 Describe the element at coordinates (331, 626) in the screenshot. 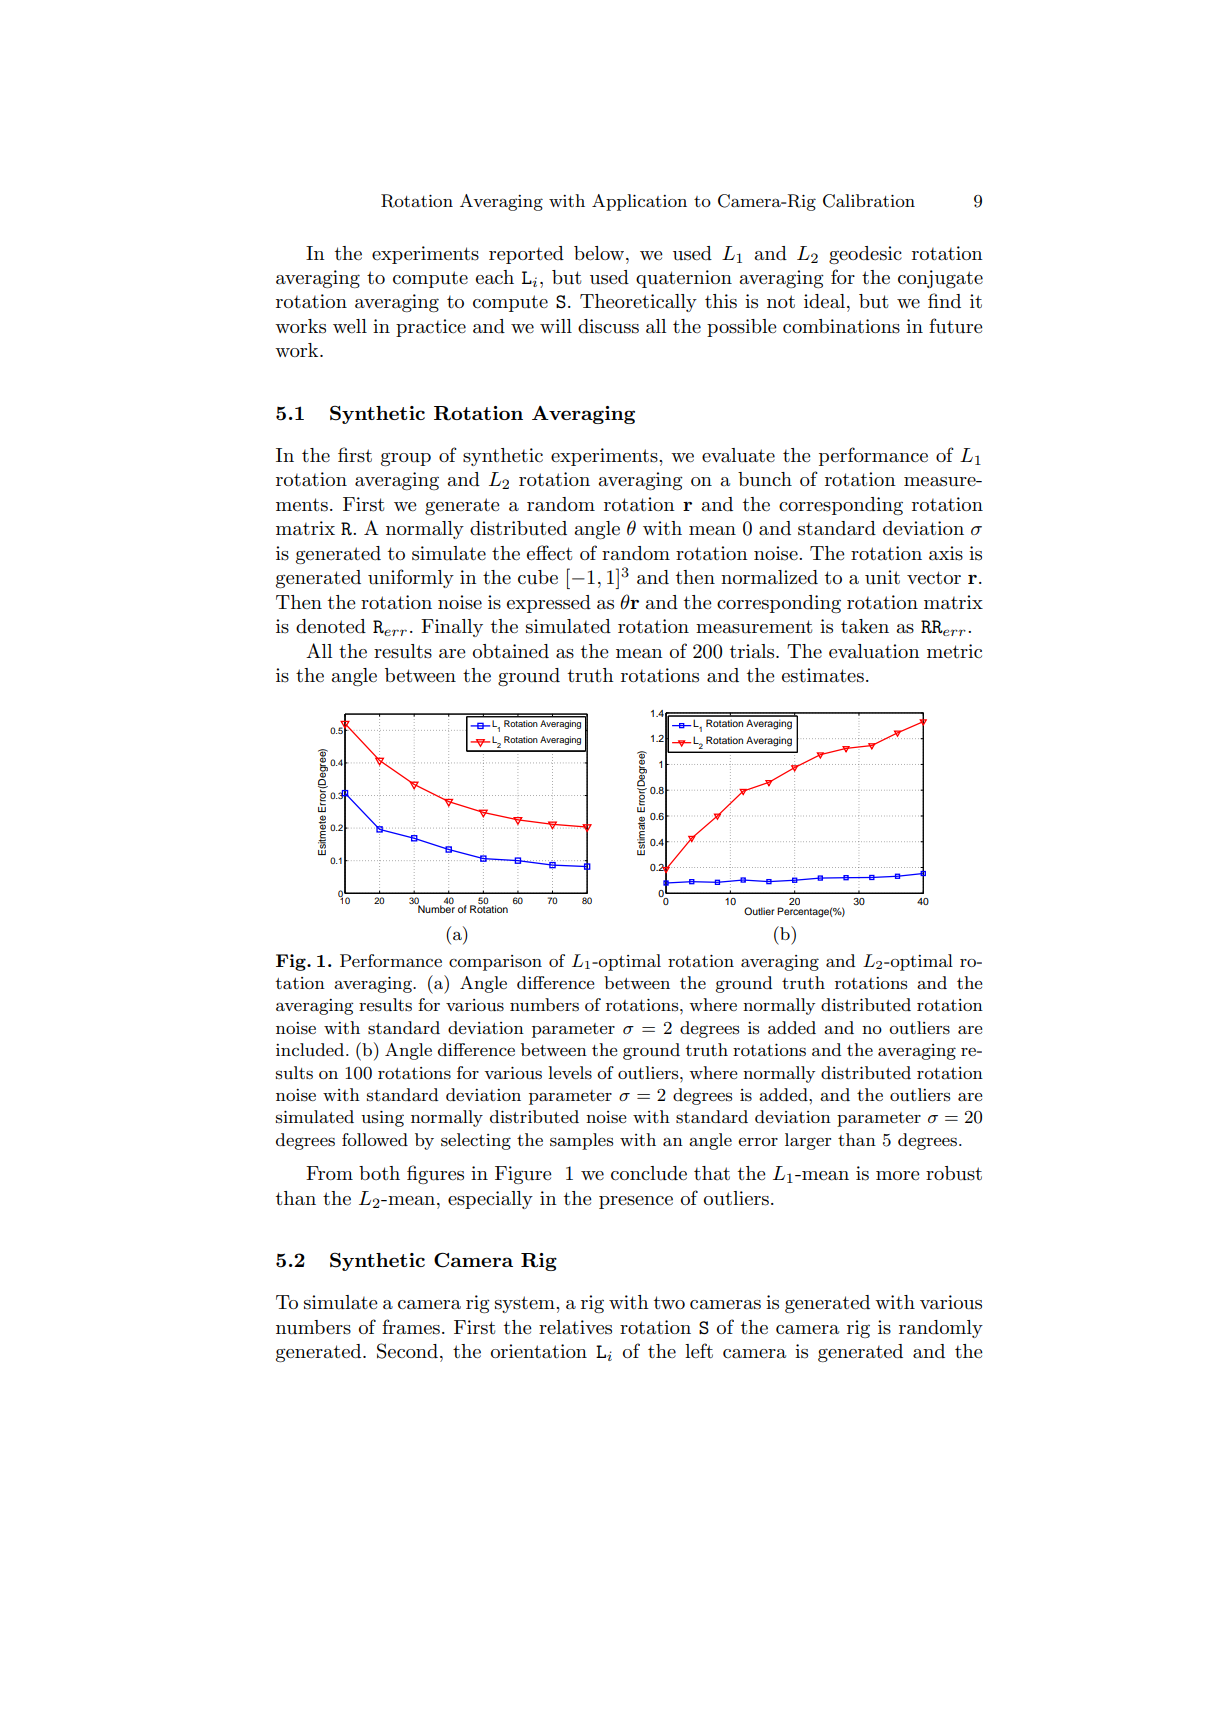

I see `denoted` at that location.
